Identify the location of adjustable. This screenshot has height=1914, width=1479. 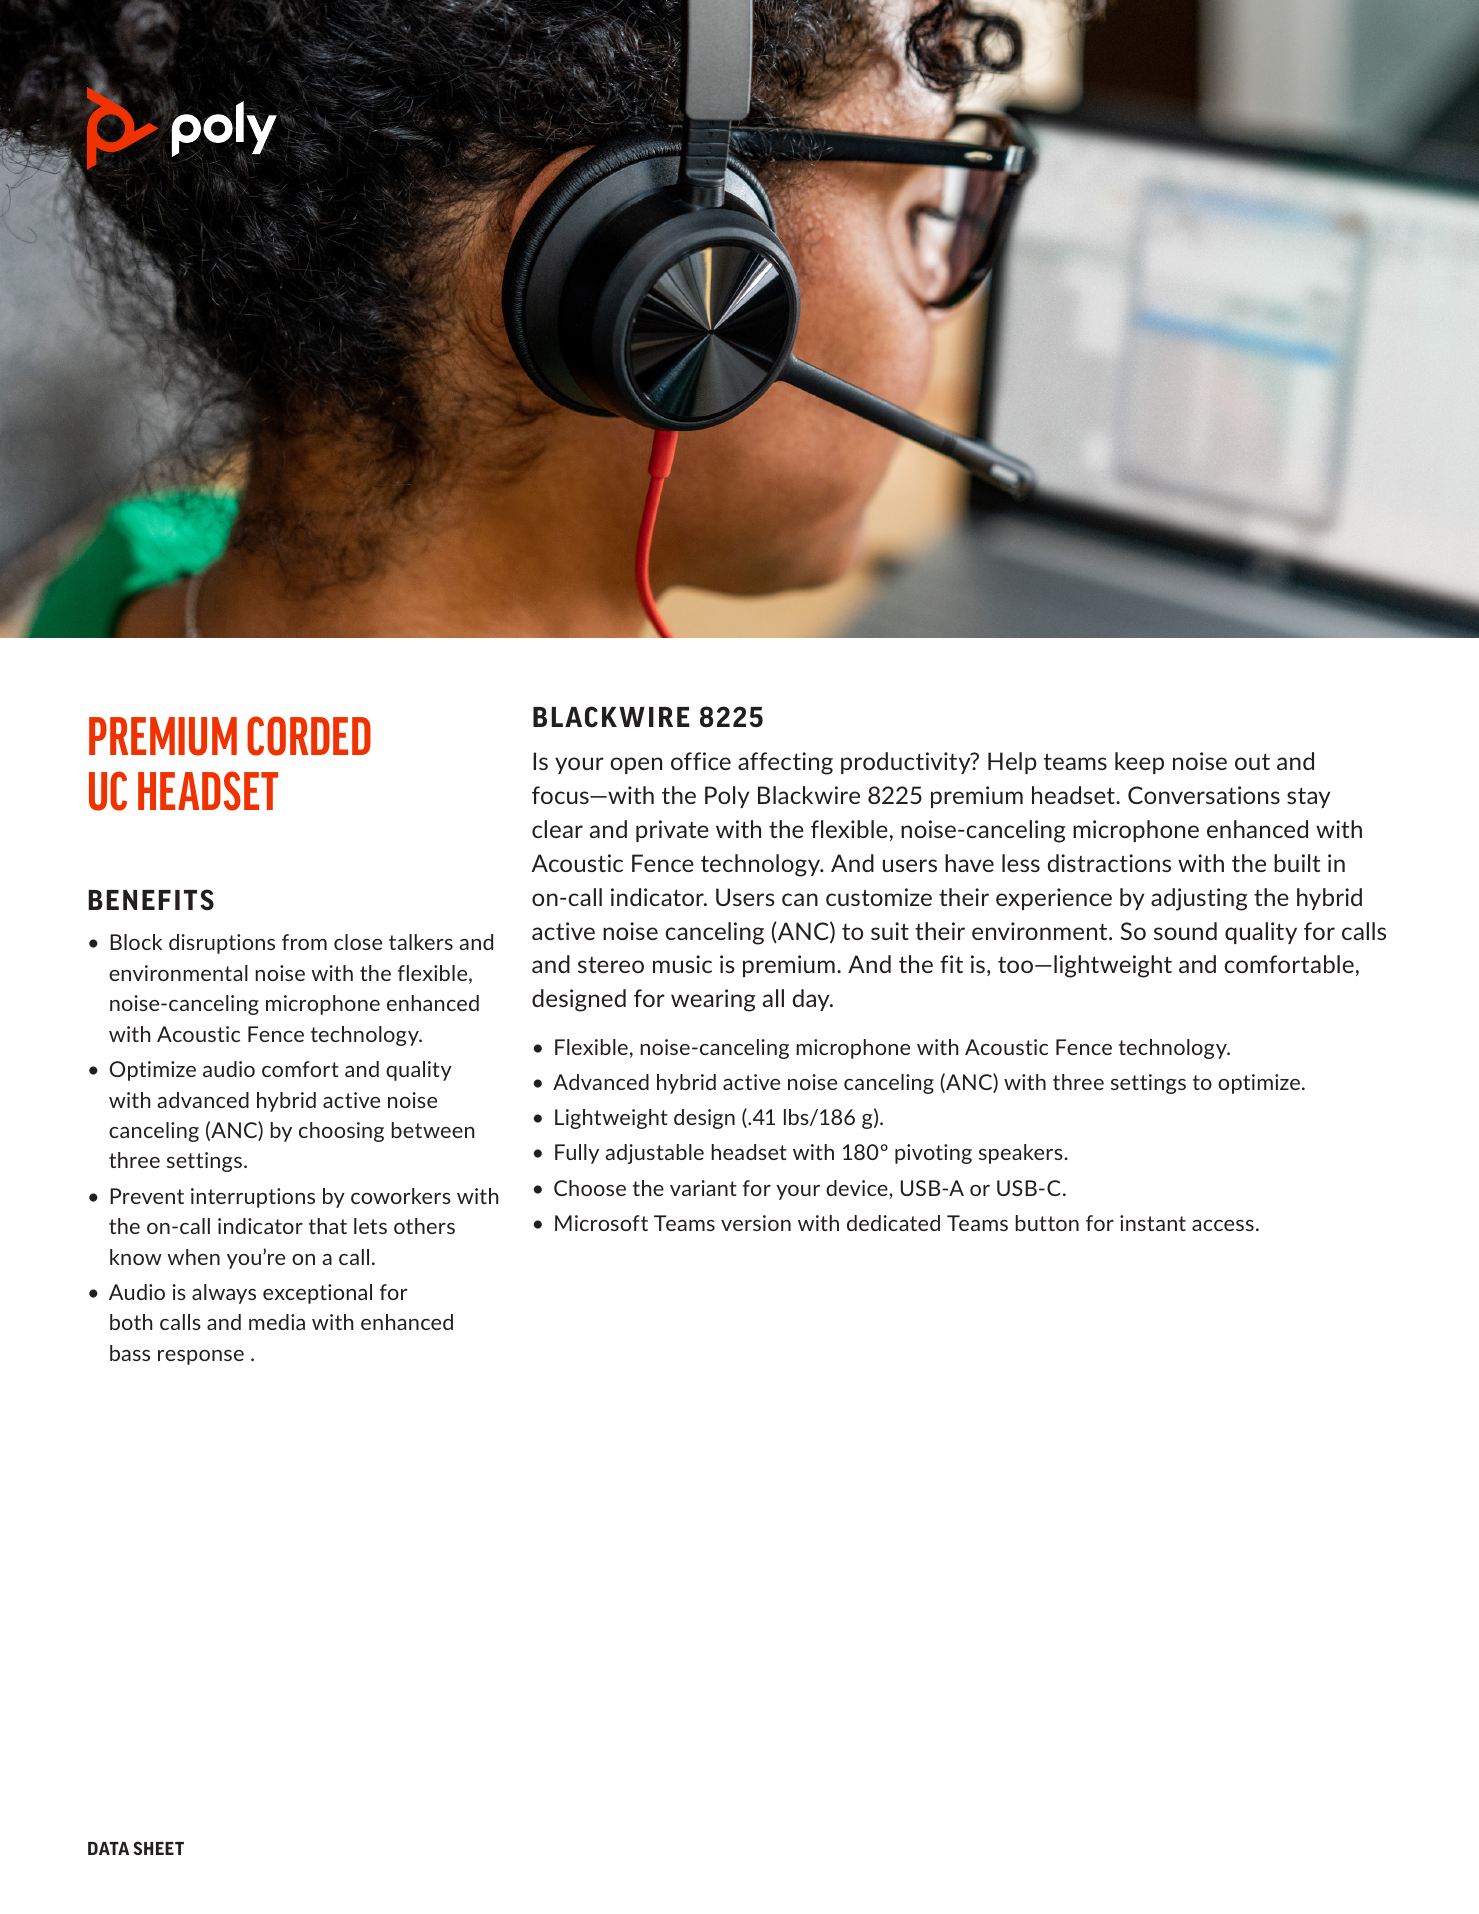
(654, 1154).
